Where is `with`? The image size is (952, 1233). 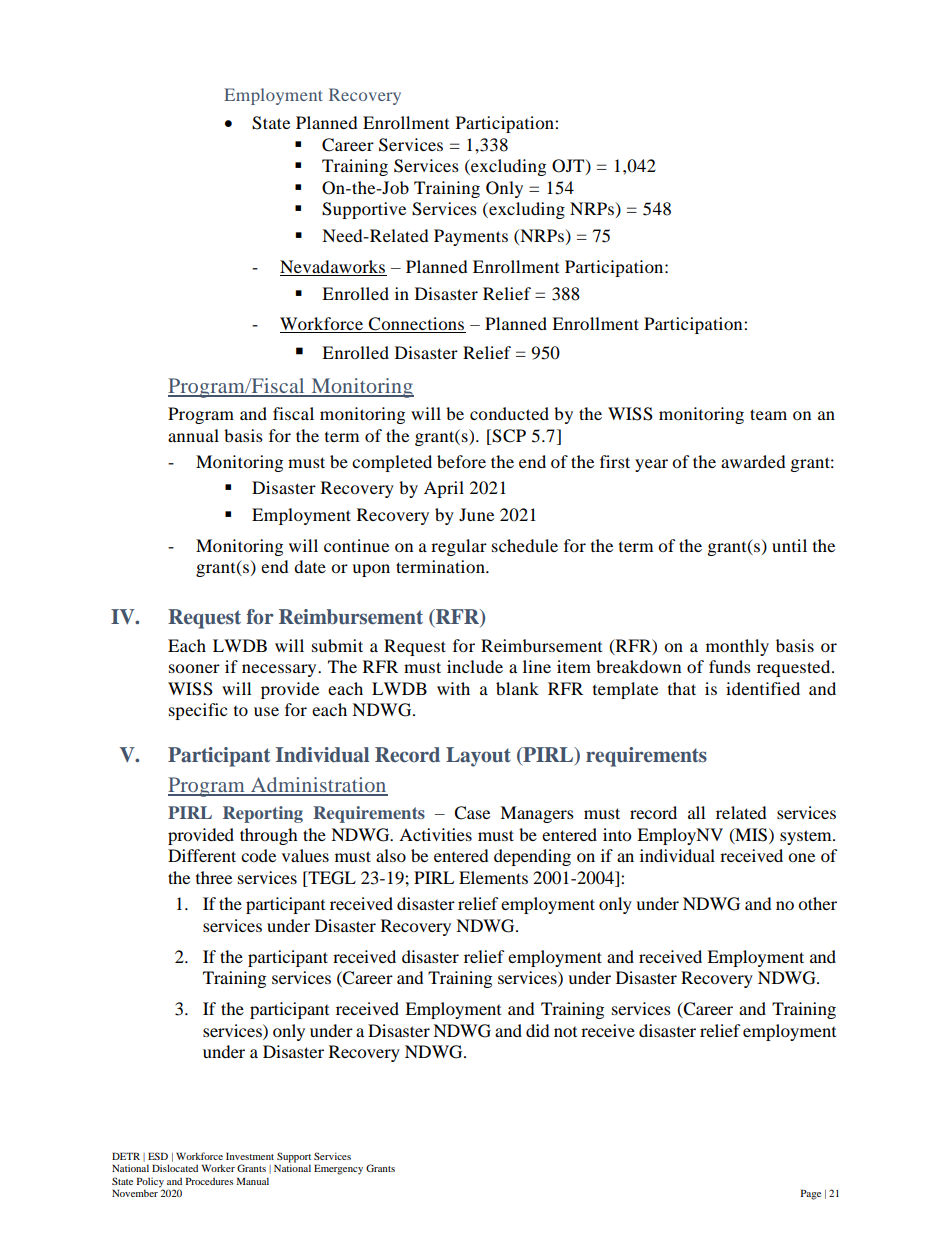 with is located at coordinates (453, 688).
